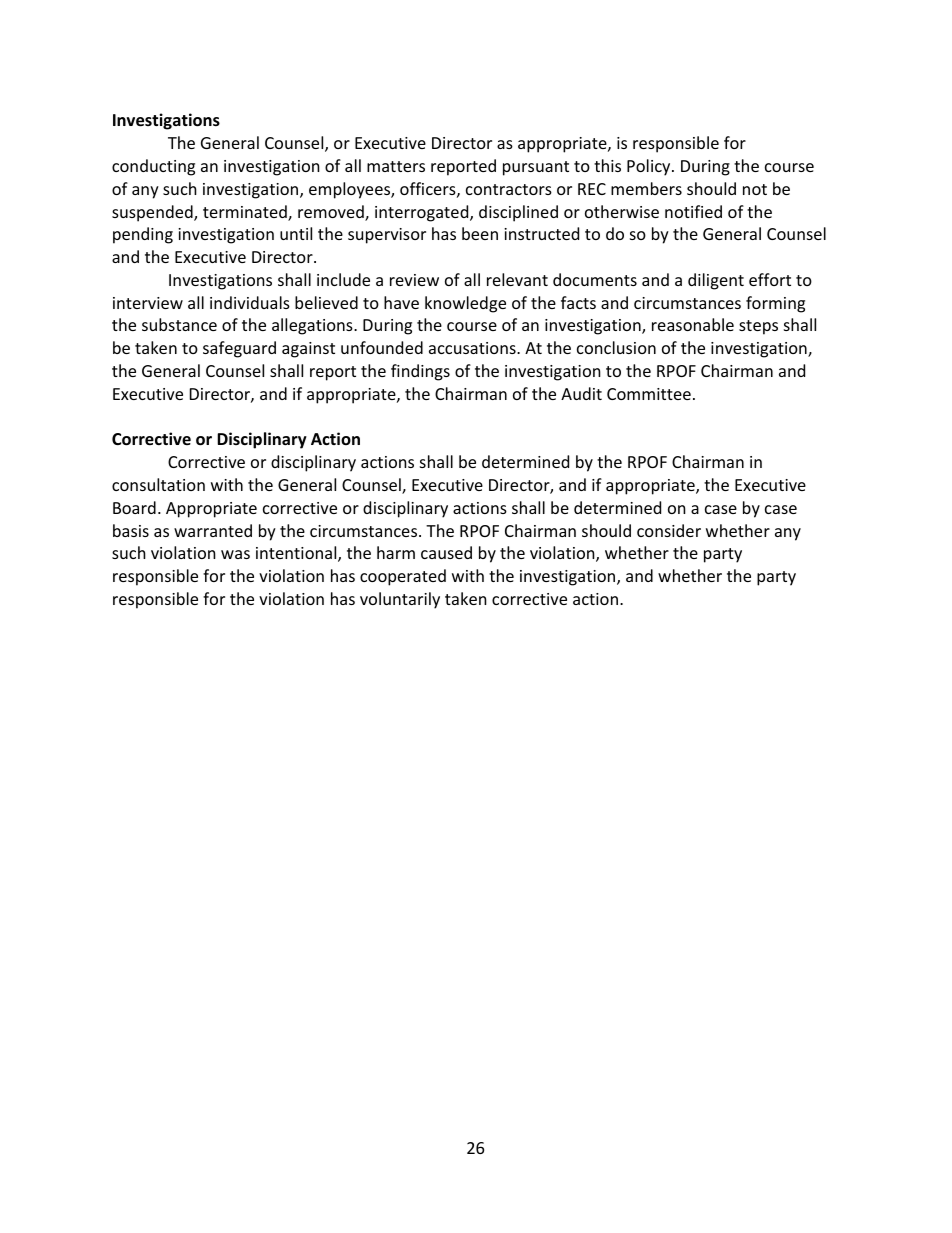 The height and width of the image is (1233, 952). What do you see at coordinates (235, 554) in the image?
I see `was` at bounding box center [235, 554].
